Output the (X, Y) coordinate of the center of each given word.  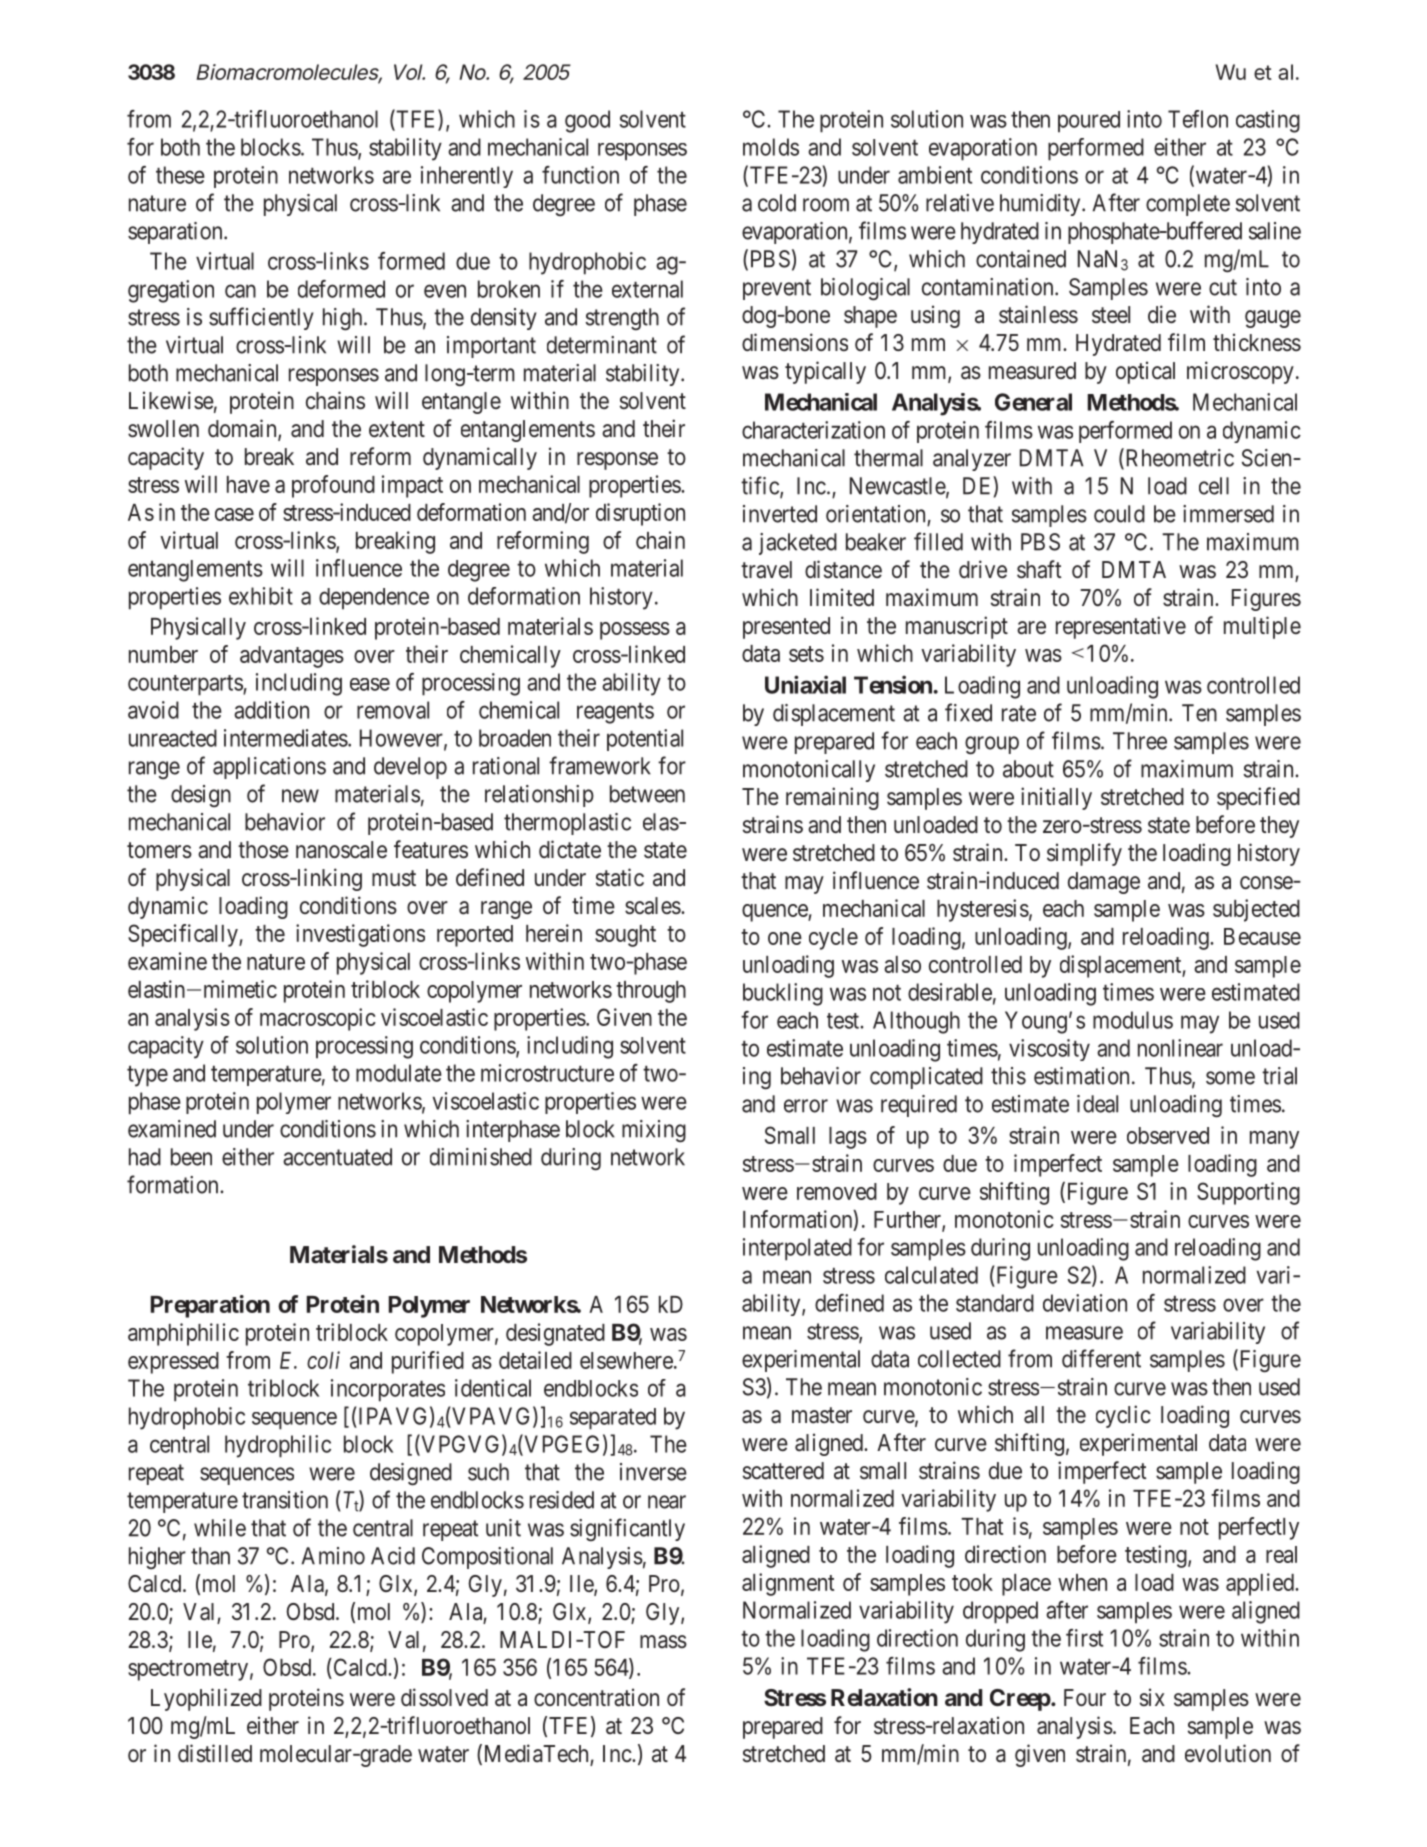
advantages (292, 657)
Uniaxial (805, 684)
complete (1188, 205)
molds (771, 147)
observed (1168, 1135)
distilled (215, 1753)
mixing (654, 1131)
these (180, 175)
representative (1121, 627)
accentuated (337, 1157)
